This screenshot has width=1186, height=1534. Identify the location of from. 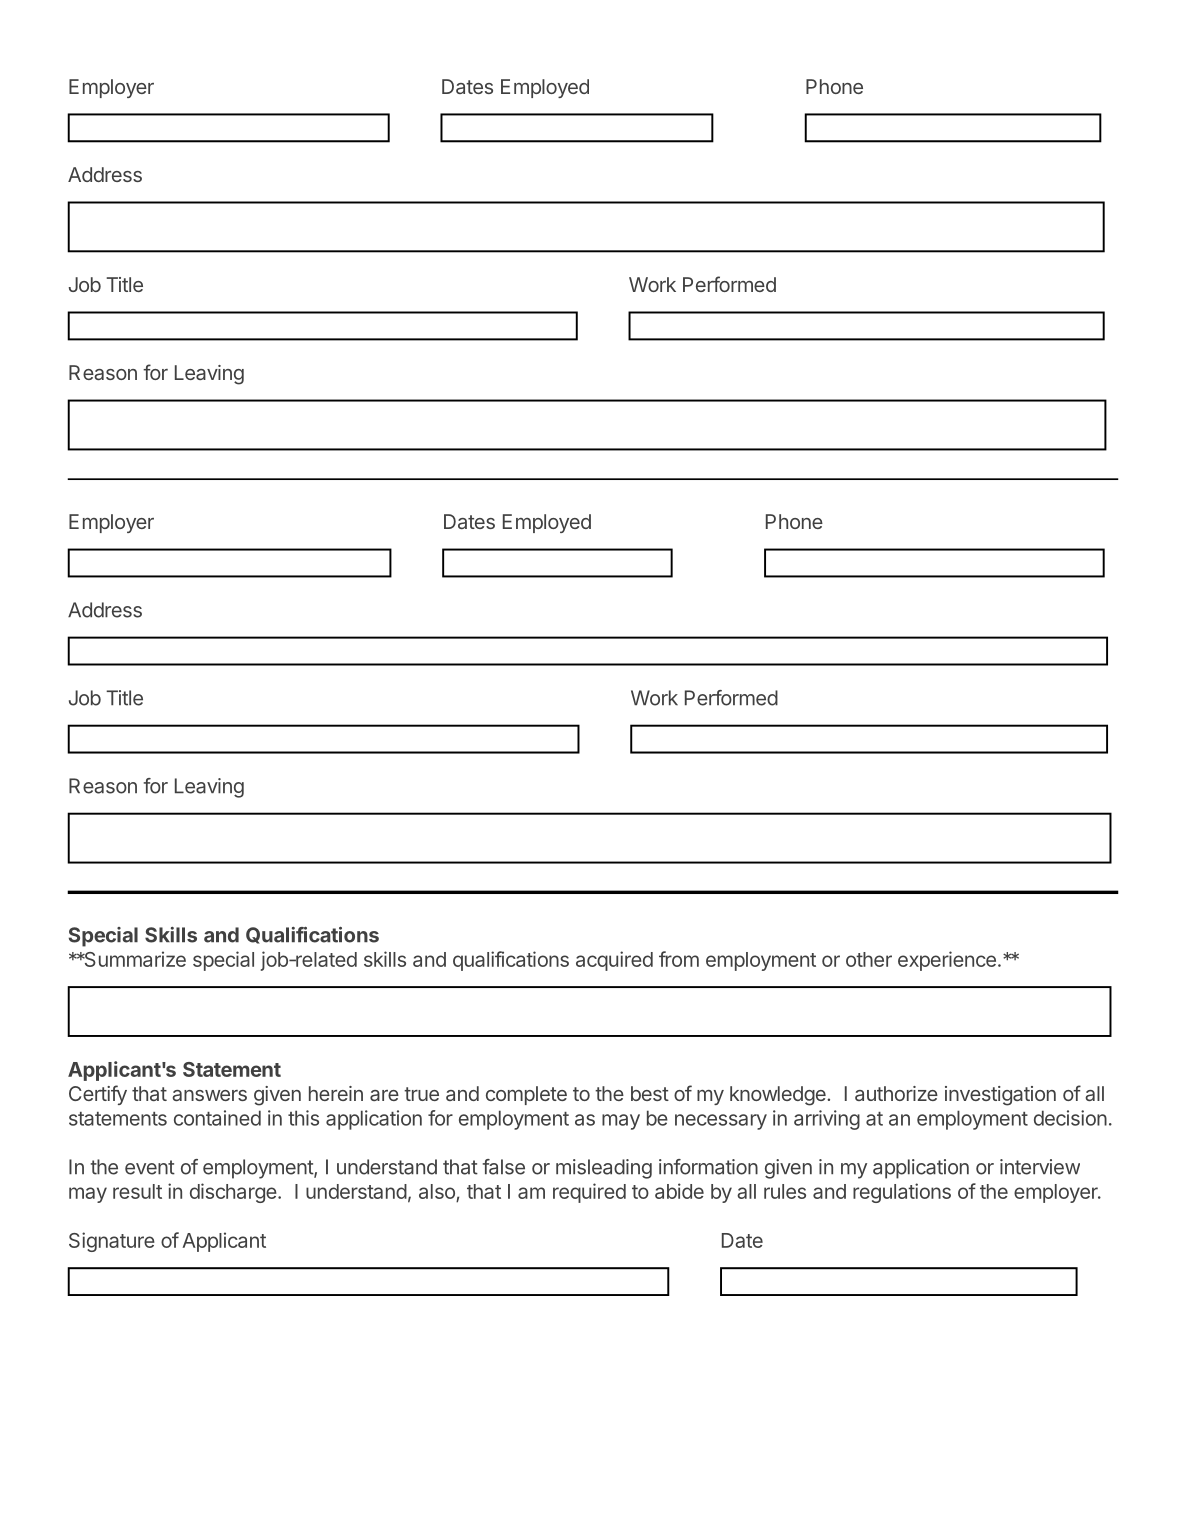
(679, 959).
